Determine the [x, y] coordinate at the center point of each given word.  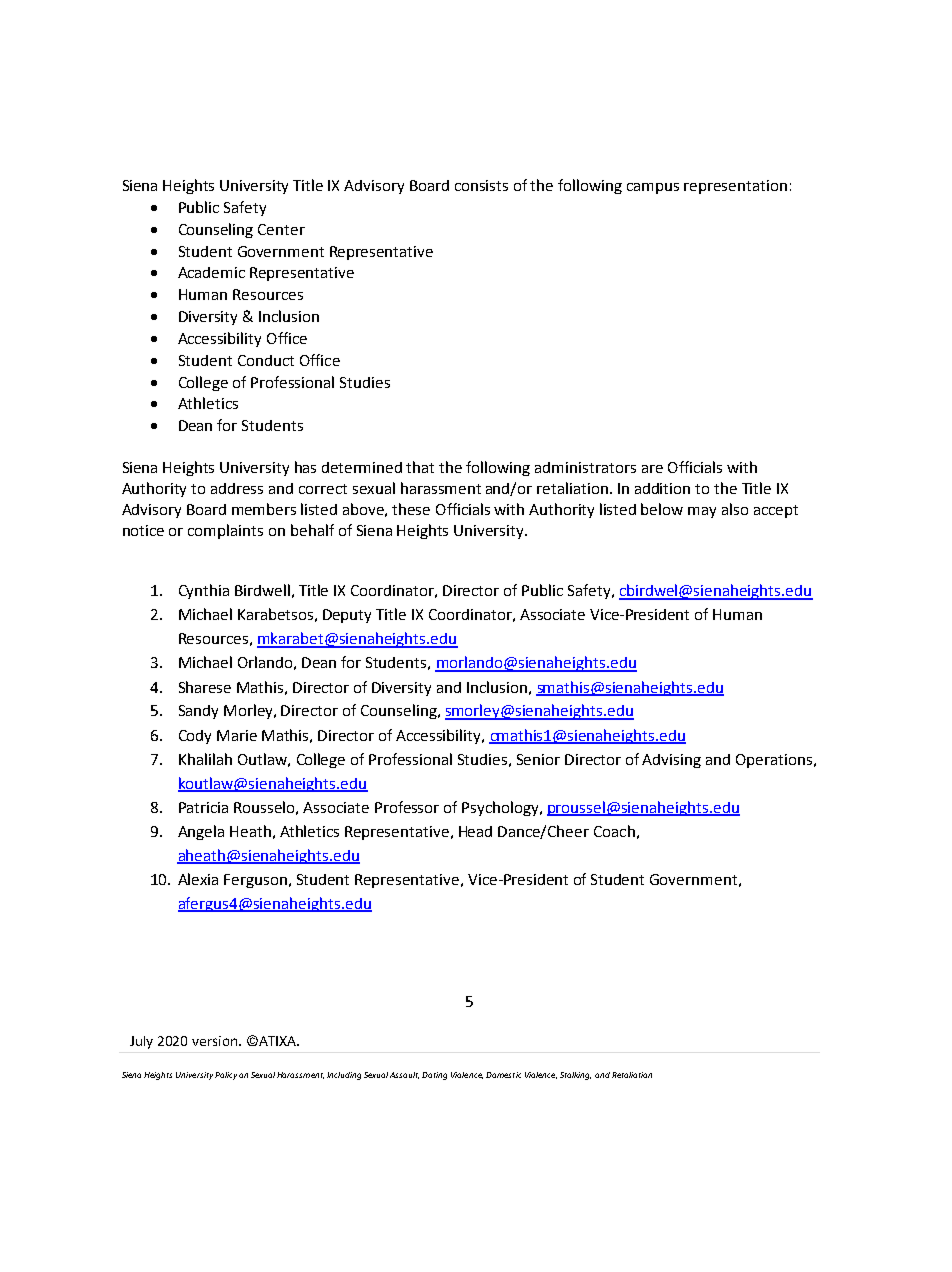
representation [735, 187]
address [237, 488]
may [702, 512]
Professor [407, 807]
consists [481, 185]
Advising [671, 761]
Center [281, 229]
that [420, 467]
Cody [195, 737]
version [216, 1041]
